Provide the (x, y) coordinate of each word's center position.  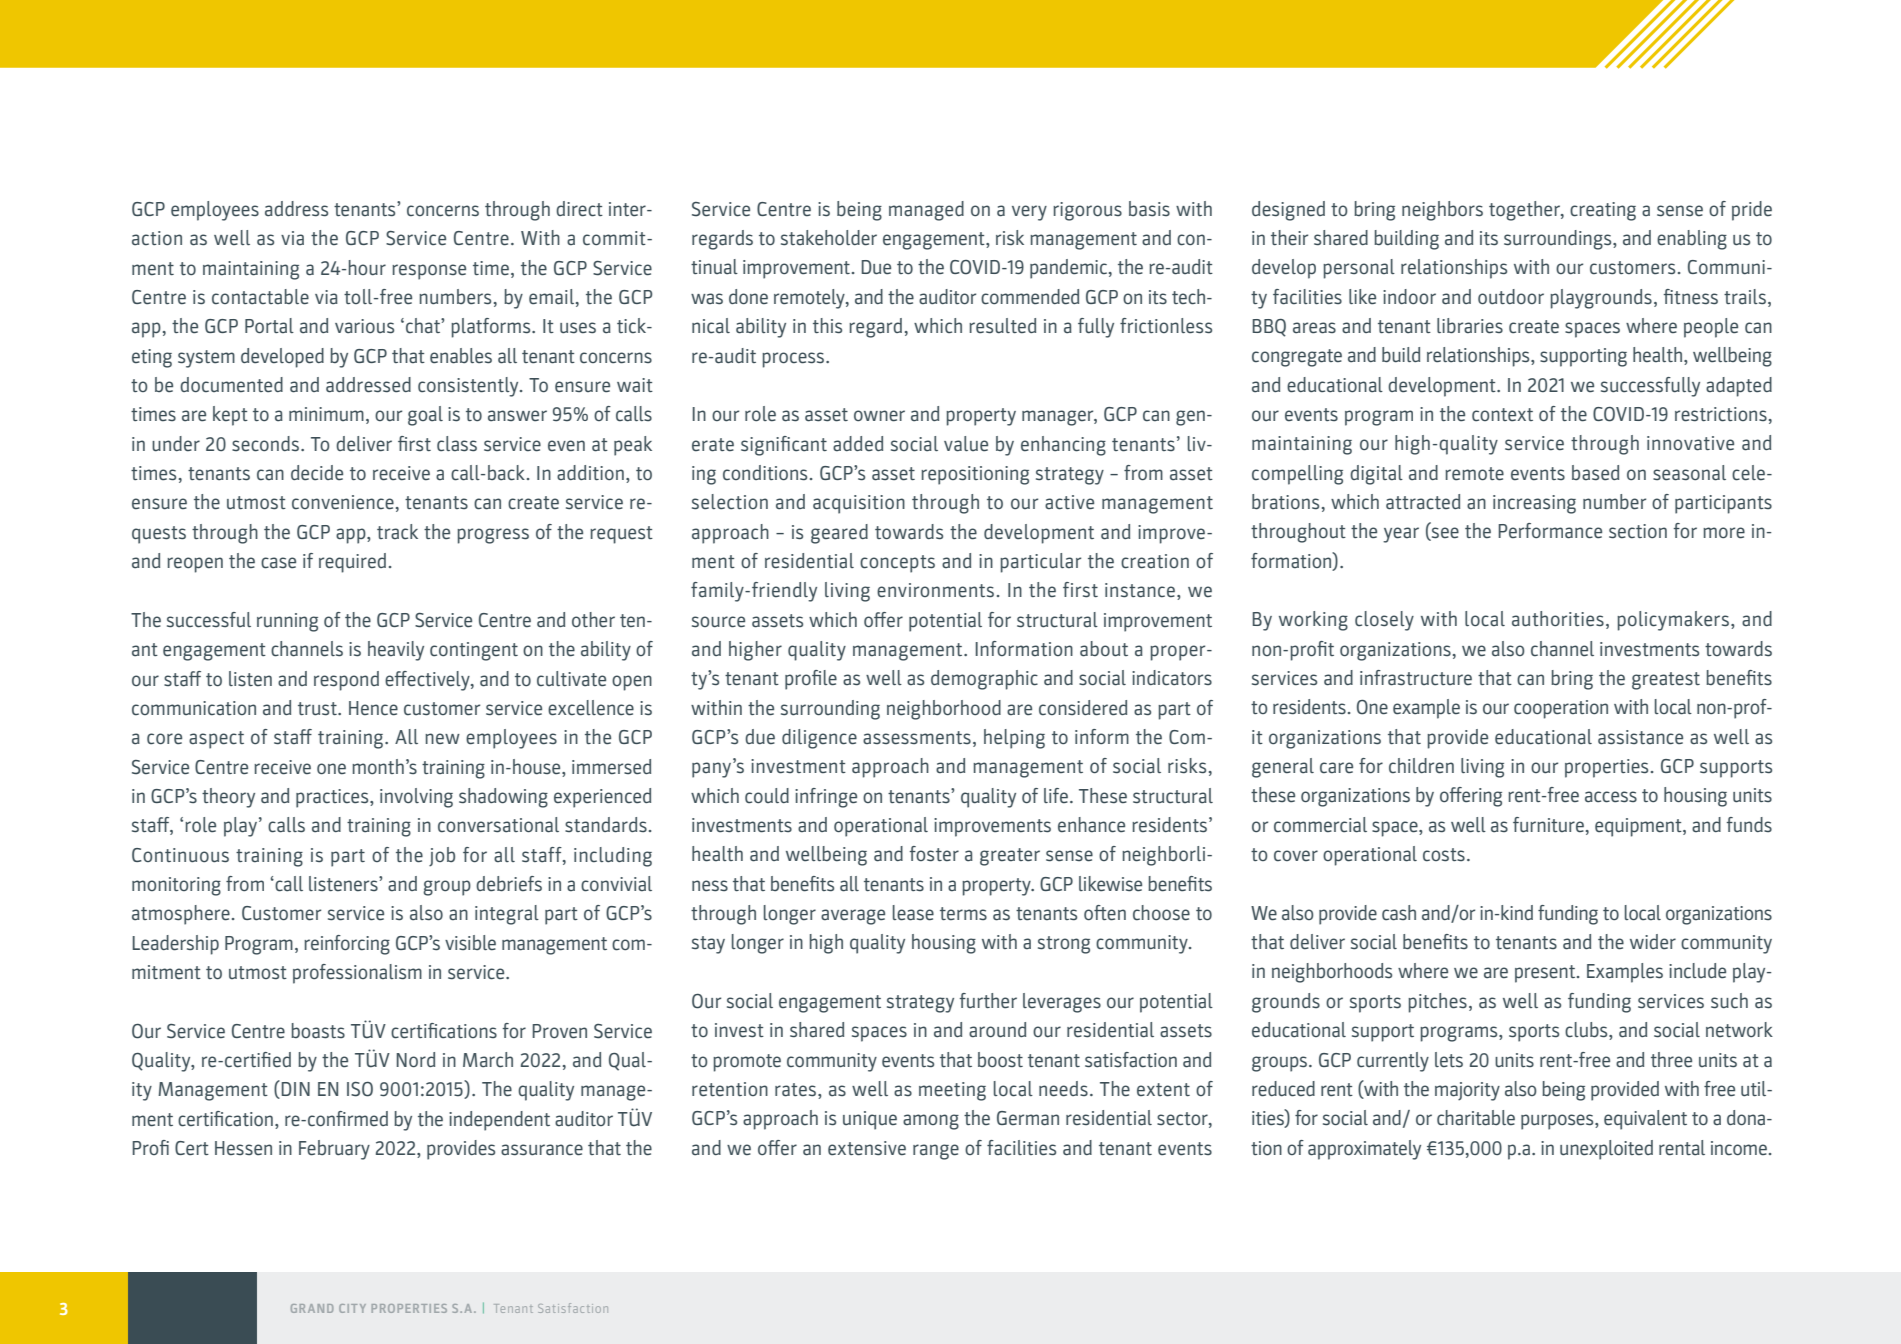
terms (963, 914)
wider (1653, 941)
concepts (897, 564)
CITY (352, 1308)
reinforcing (347, 945)
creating (1603, 211)
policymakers (1673, 621)
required (352, 563)
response (429, 272)
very (1029, 213)
